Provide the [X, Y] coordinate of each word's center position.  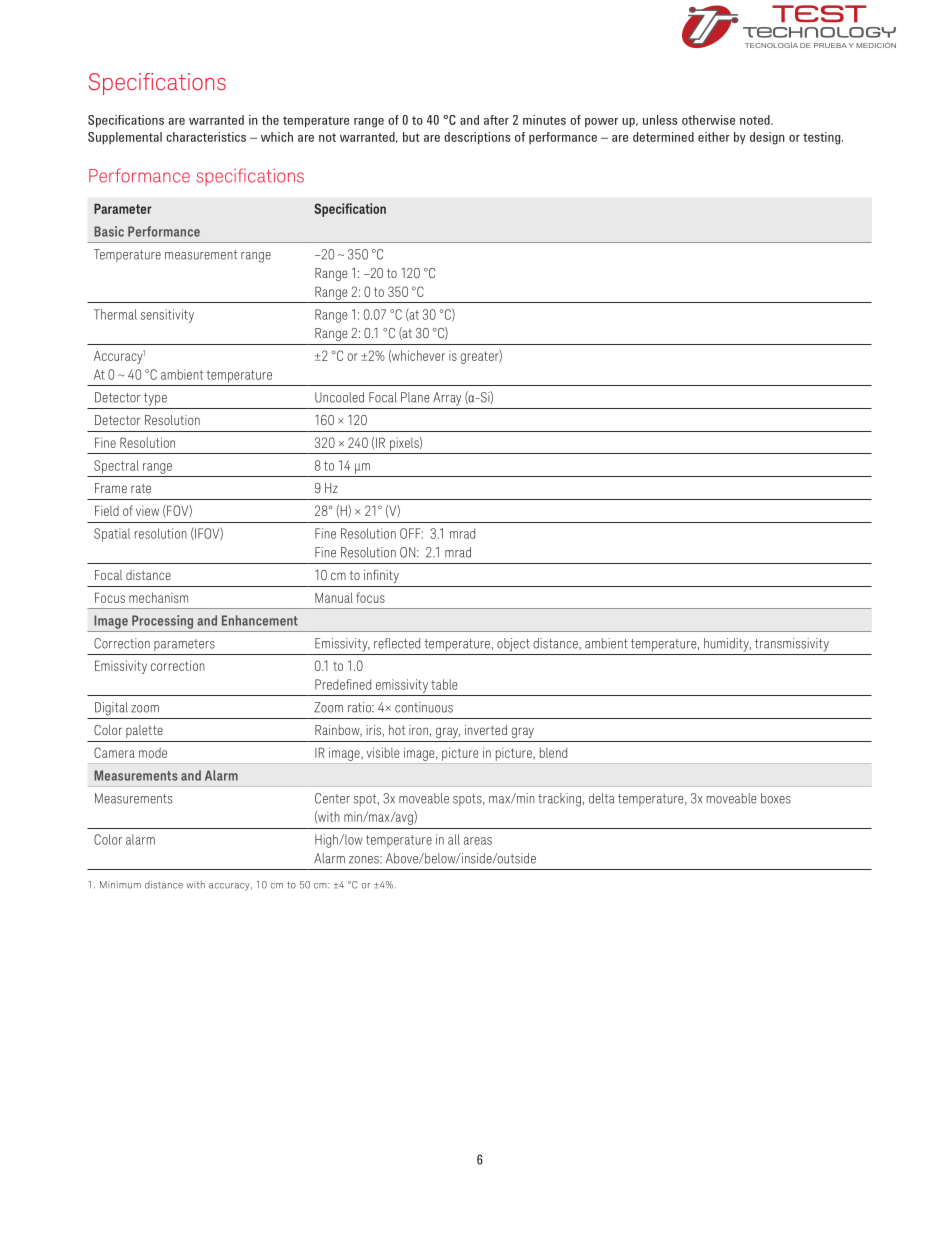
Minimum [120, 885]
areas [478, 841]
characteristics [206, 137]
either [714, 137]
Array [447, 399]
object [513, 645]
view [147, 511]
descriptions [477, 138]
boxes [776, 798]
